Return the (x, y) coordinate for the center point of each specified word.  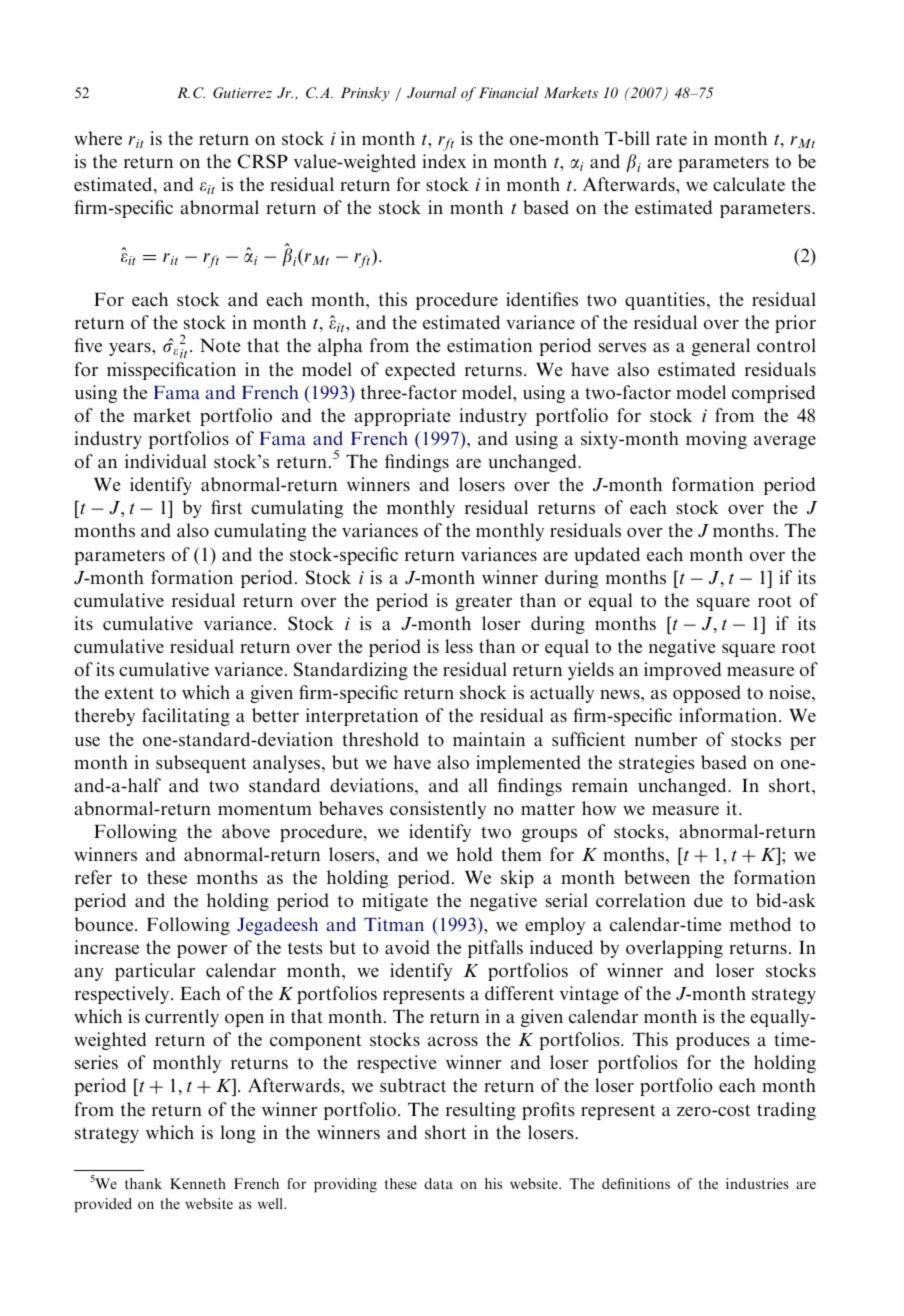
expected (420, 371)
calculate (749, 184)
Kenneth (198, 1183)
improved (682, 671)
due (708, 900)
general (721, 347)
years (131, 349)
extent (129, 693)
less (459, 646)
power (202, 951)
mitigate (395, 902)
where (98, 138)
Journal (431, 92)
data (438, 1183)
